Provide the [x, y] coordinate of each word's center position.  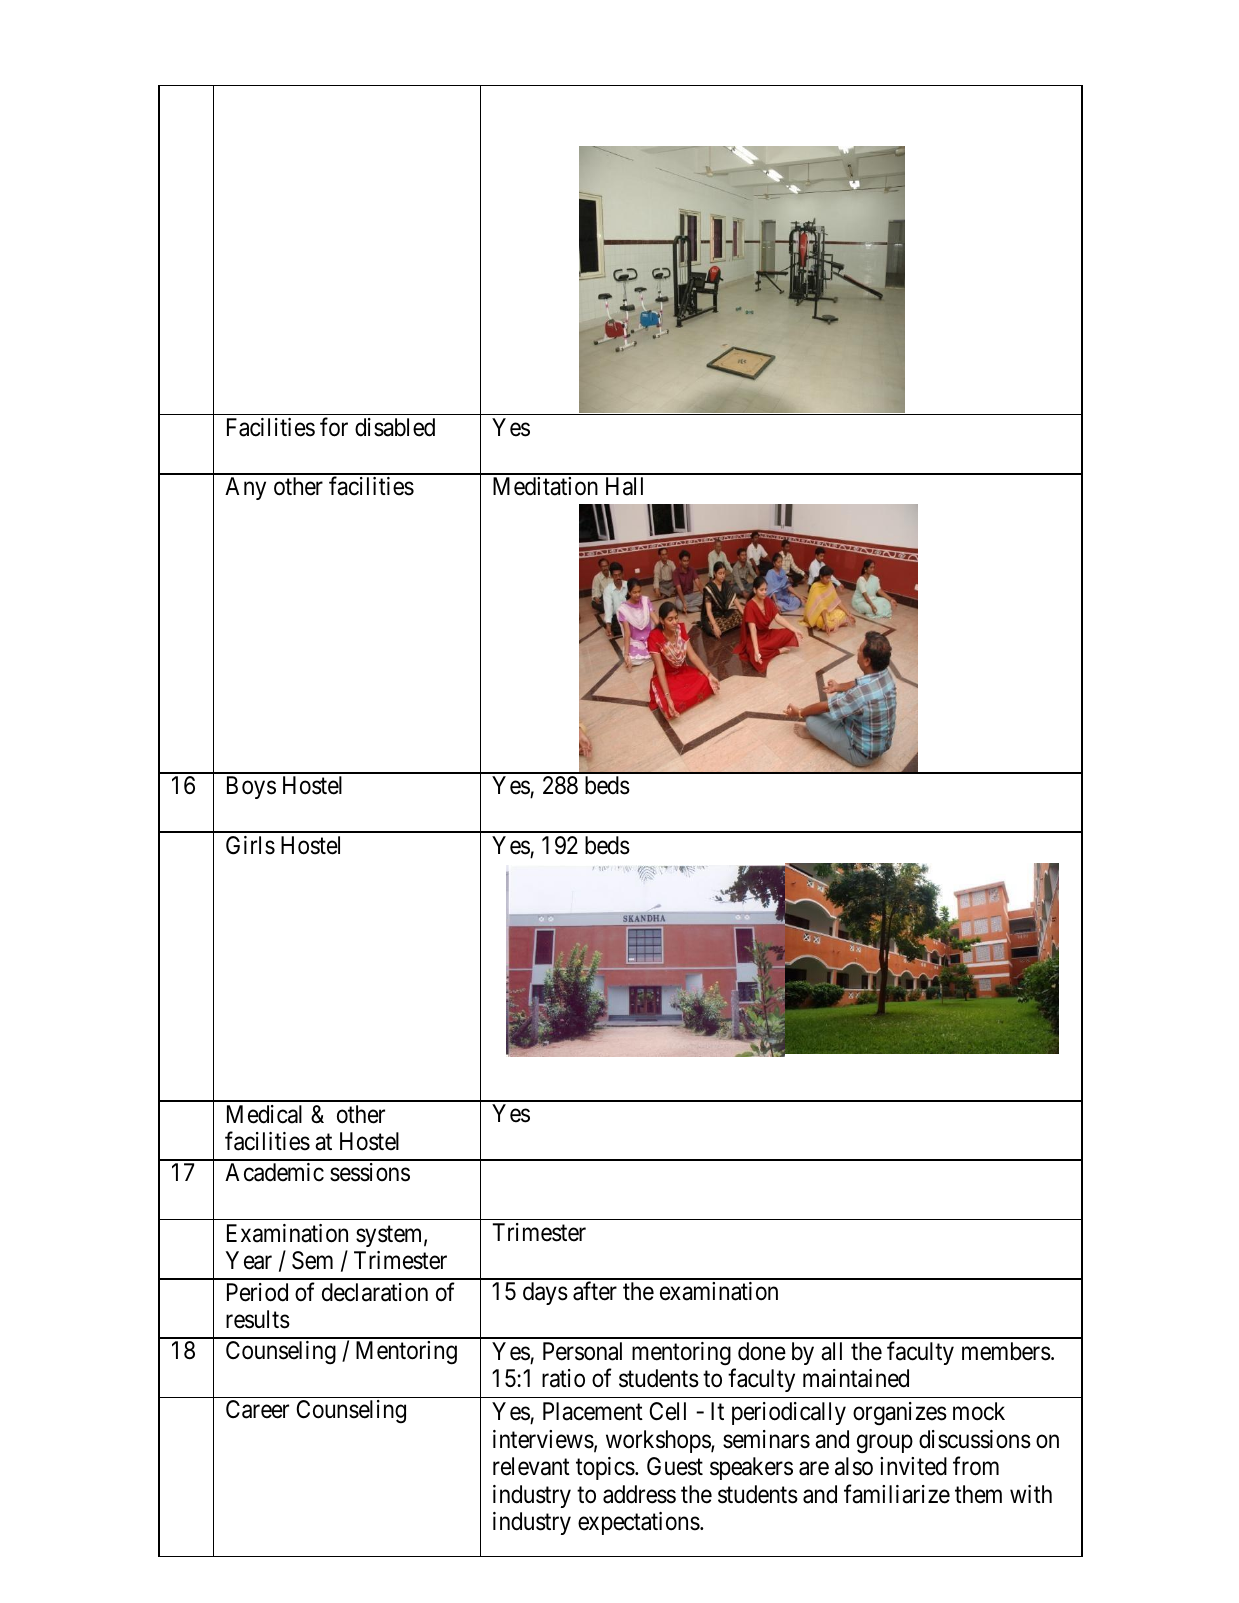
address [639, 1494]
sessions [370, 1172]
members [1006, 1351]
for [334, 427]
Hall [624, 486]
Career [257, 1409]
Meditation [545, 486]
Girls [250, 845]
